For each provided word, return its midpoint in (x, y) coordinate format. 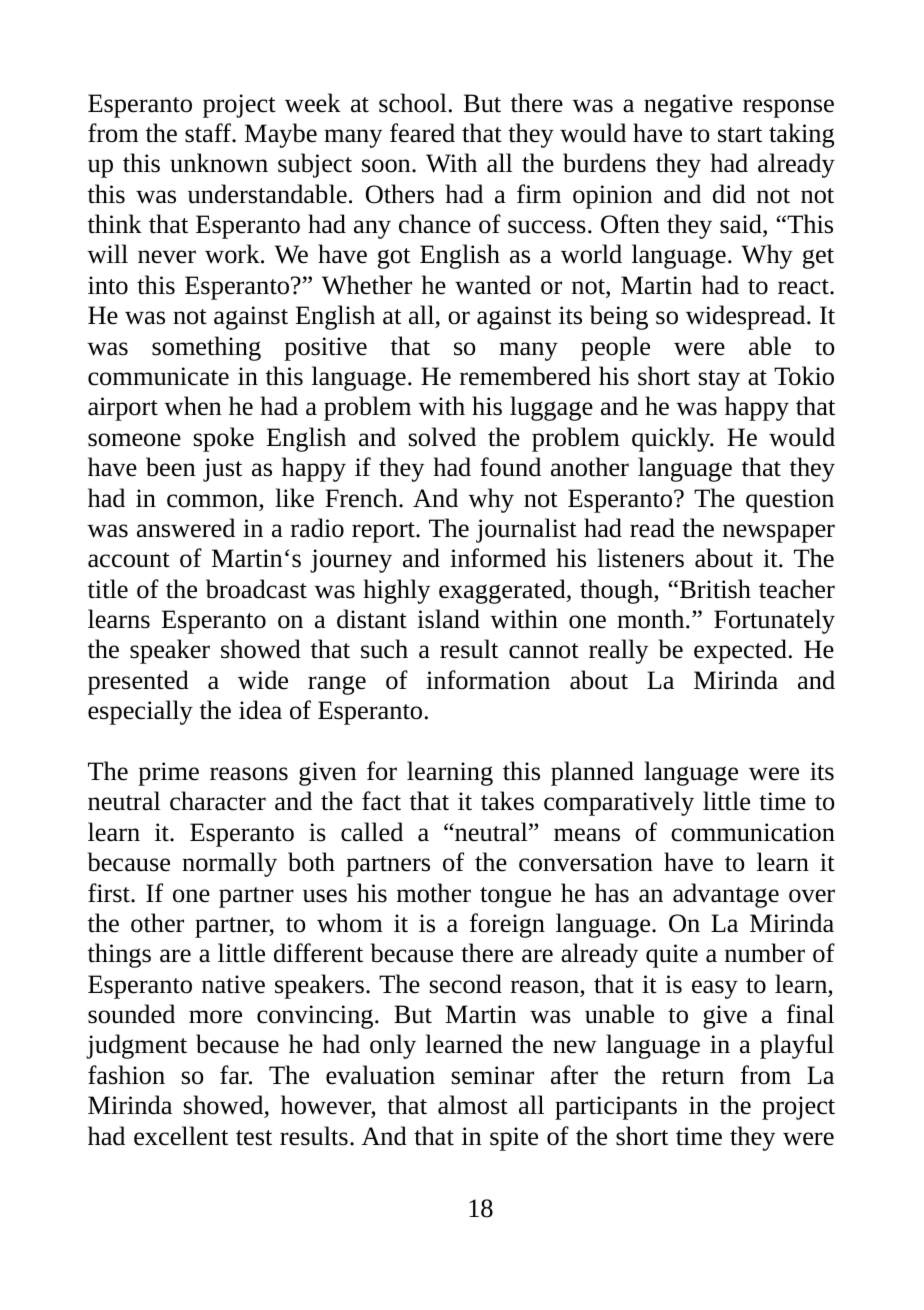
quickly (672, 439)
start (740, 135)
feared (422, 133)
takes (507, 801)
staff (209, 133)
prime (168, 774)
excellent (181, 1136)
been (170, 467)
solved (442, 437)
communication (753, 832)
